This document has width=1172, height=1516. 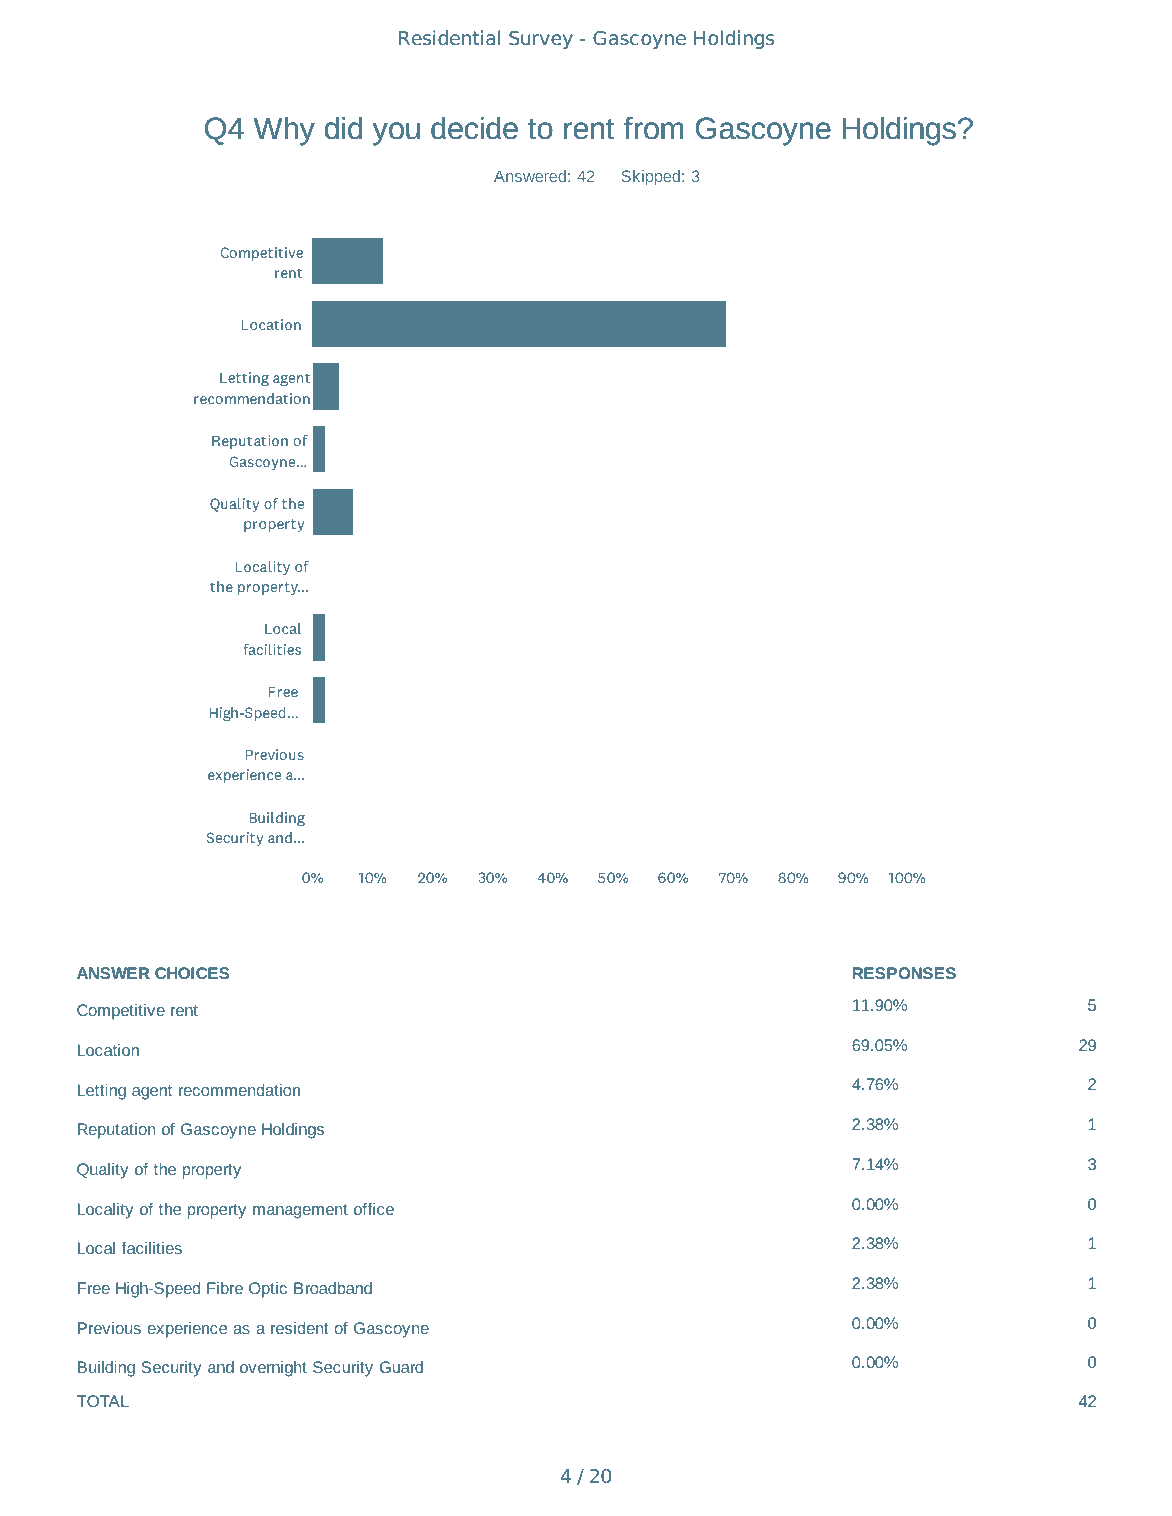 What do you see at coordinates (653, 128) in the document?
I see `from` at bounding box center [653, 128].
